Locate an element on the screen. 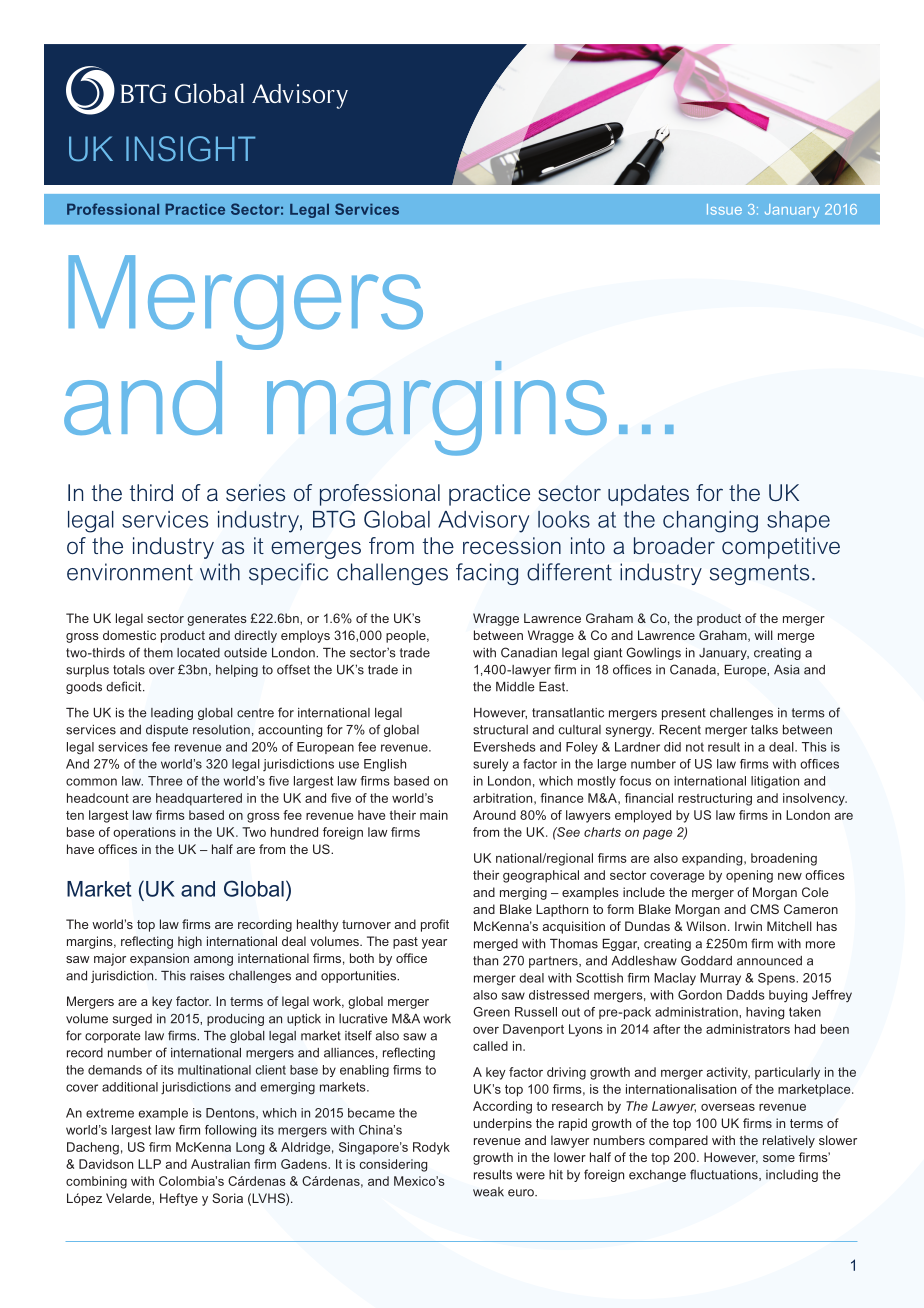 This screenshot has height=1308, width=924. updates is located at coordinates (648, 495).
